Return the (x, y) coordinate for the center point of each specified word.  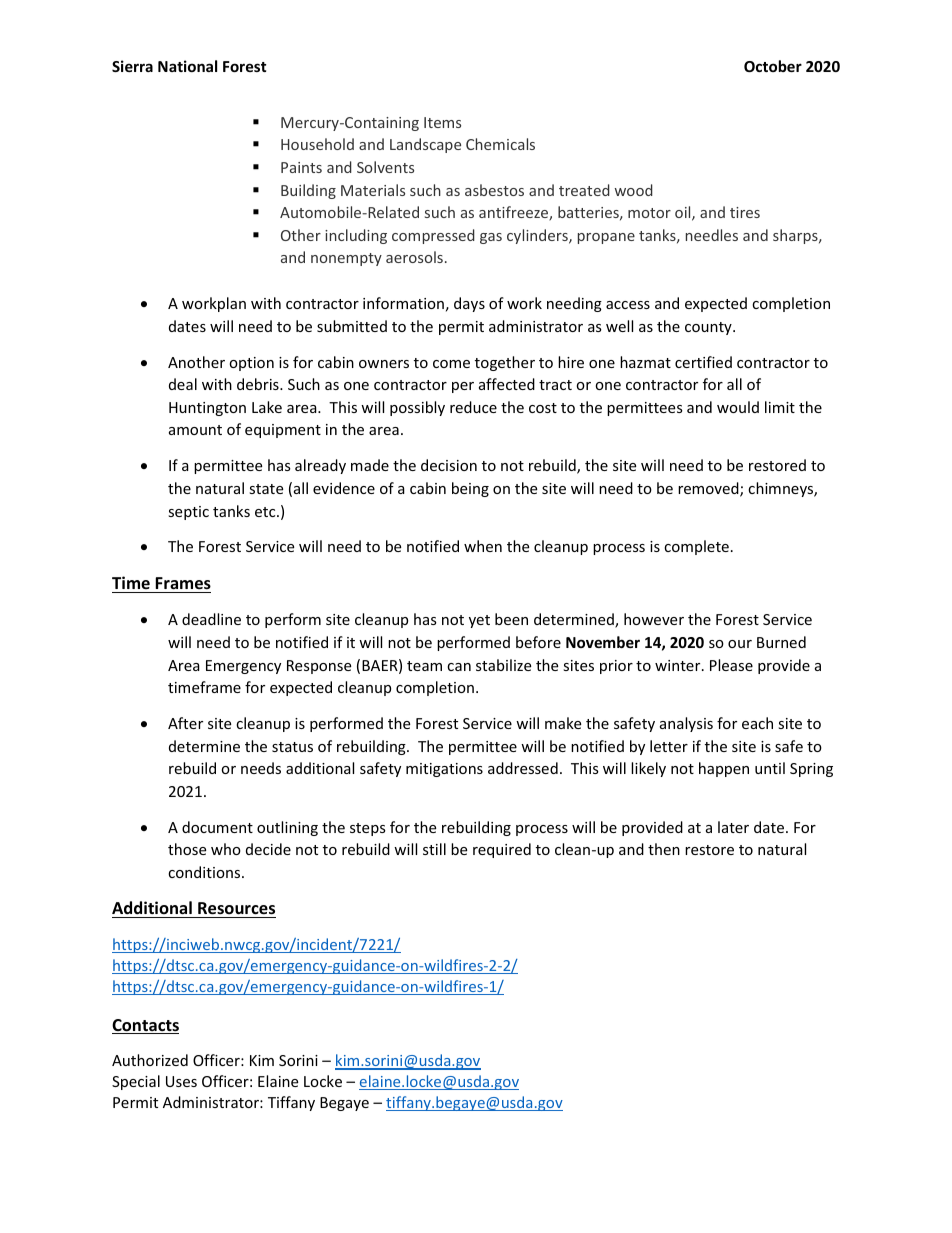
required (502, 850)
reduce (473, 407)
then (664, 849)
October (773, 66)
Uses (181, 1081)
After (185, 723)
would (738, 407)
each (757, 723)
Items (442, 122)
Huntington (207, 409)
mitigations (444, 770)
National (187, 66)
